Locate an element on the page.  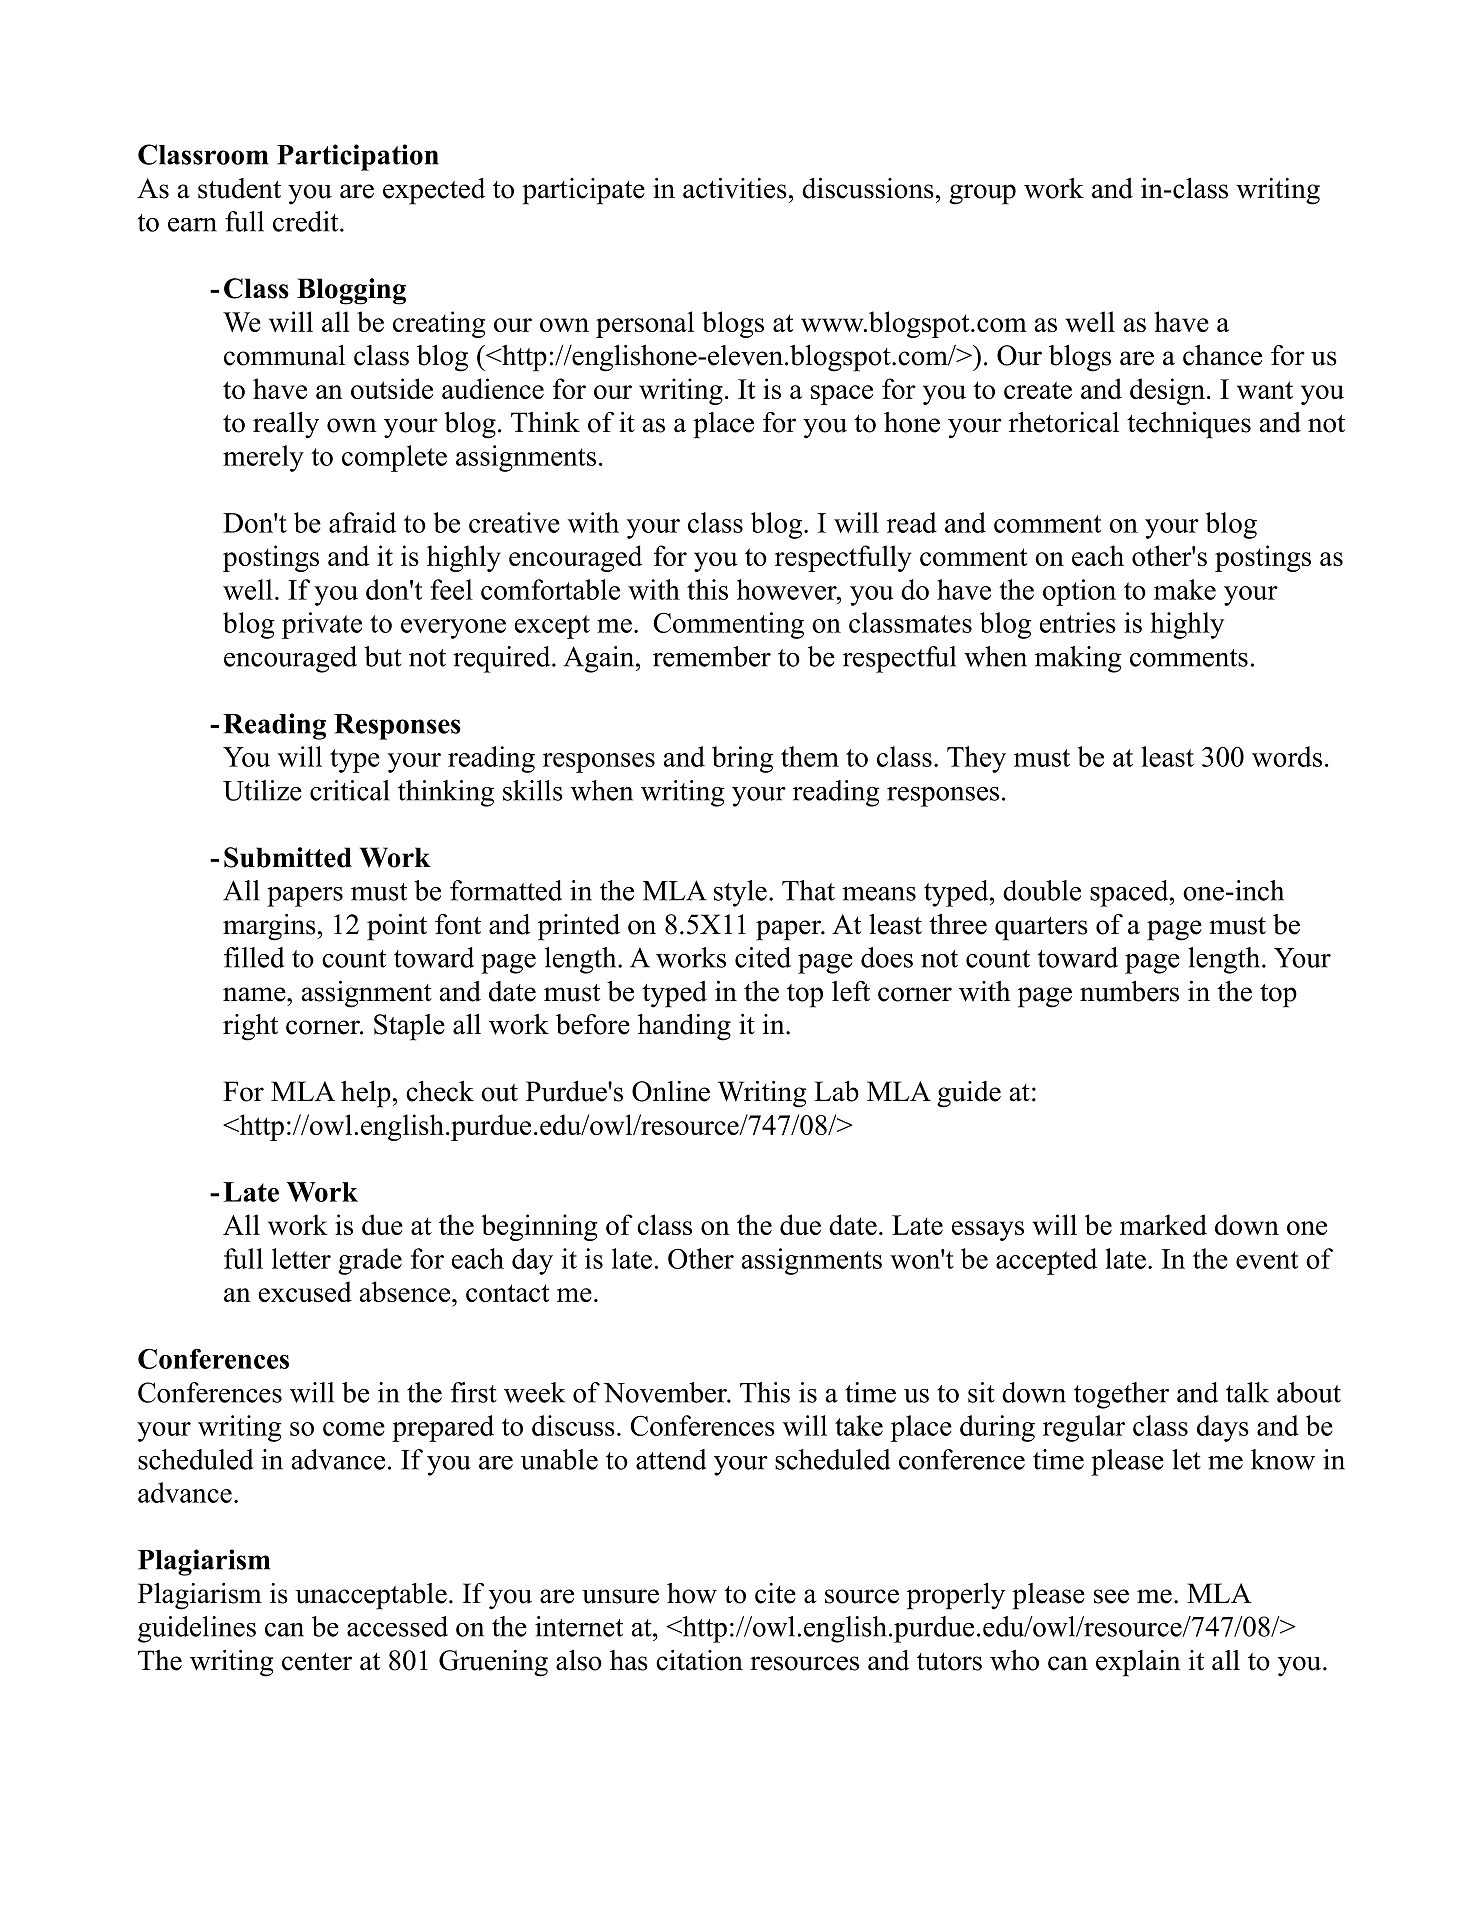
activities is located at coordinates (735, 188).
